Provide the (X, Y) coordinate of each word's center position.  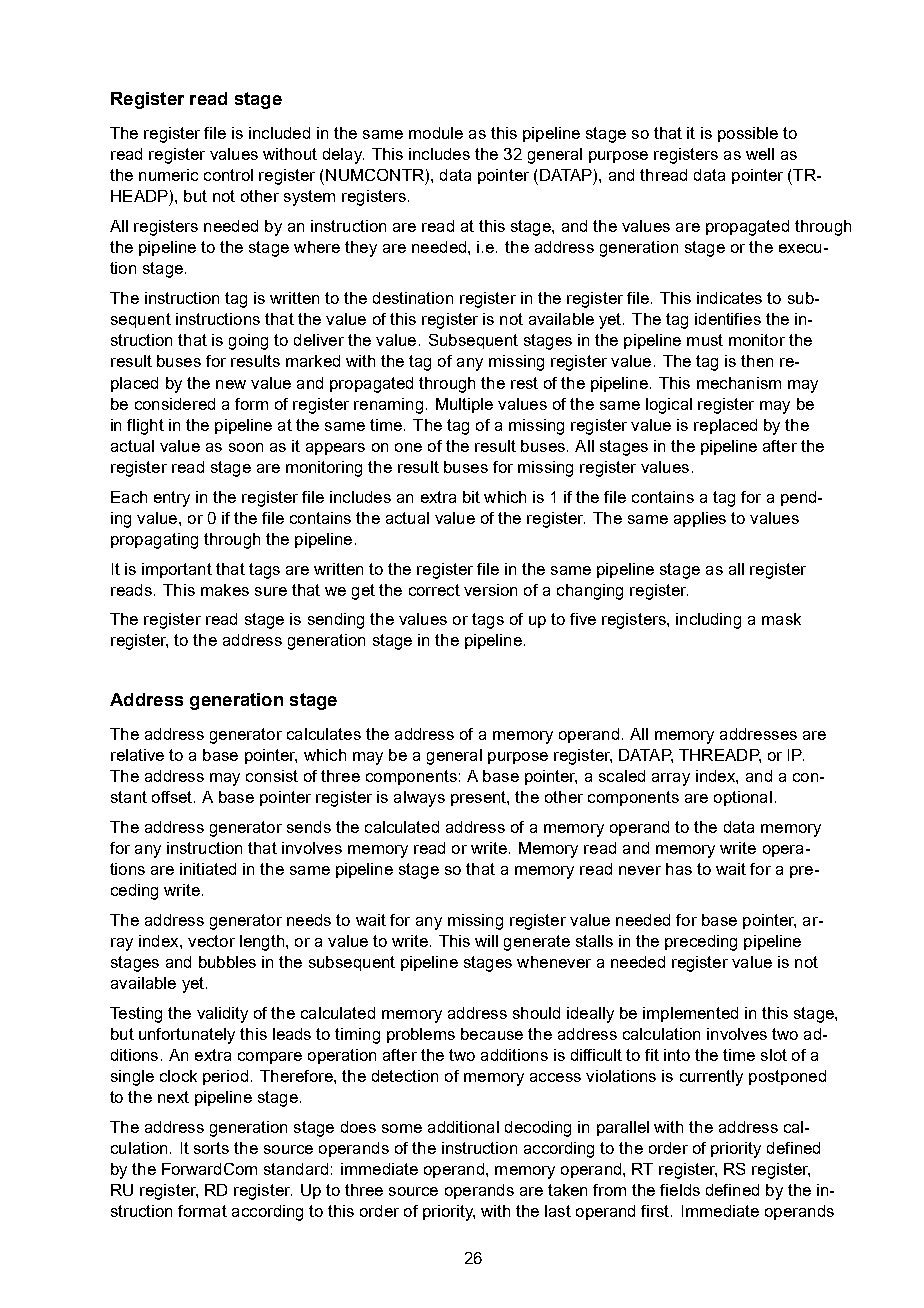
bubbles (227, 962)
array (671, 779)
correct (434, 590)
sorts (211, 1148)
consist (272, 776)
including (708, 621)
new (231, 384)
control (228, 175)
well (760, 154)
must (705, 340)
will (486, 941)
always (419, 799)
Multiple (464, 405)
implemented (690, 1014)
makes (225, 590)
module (436, 133)
